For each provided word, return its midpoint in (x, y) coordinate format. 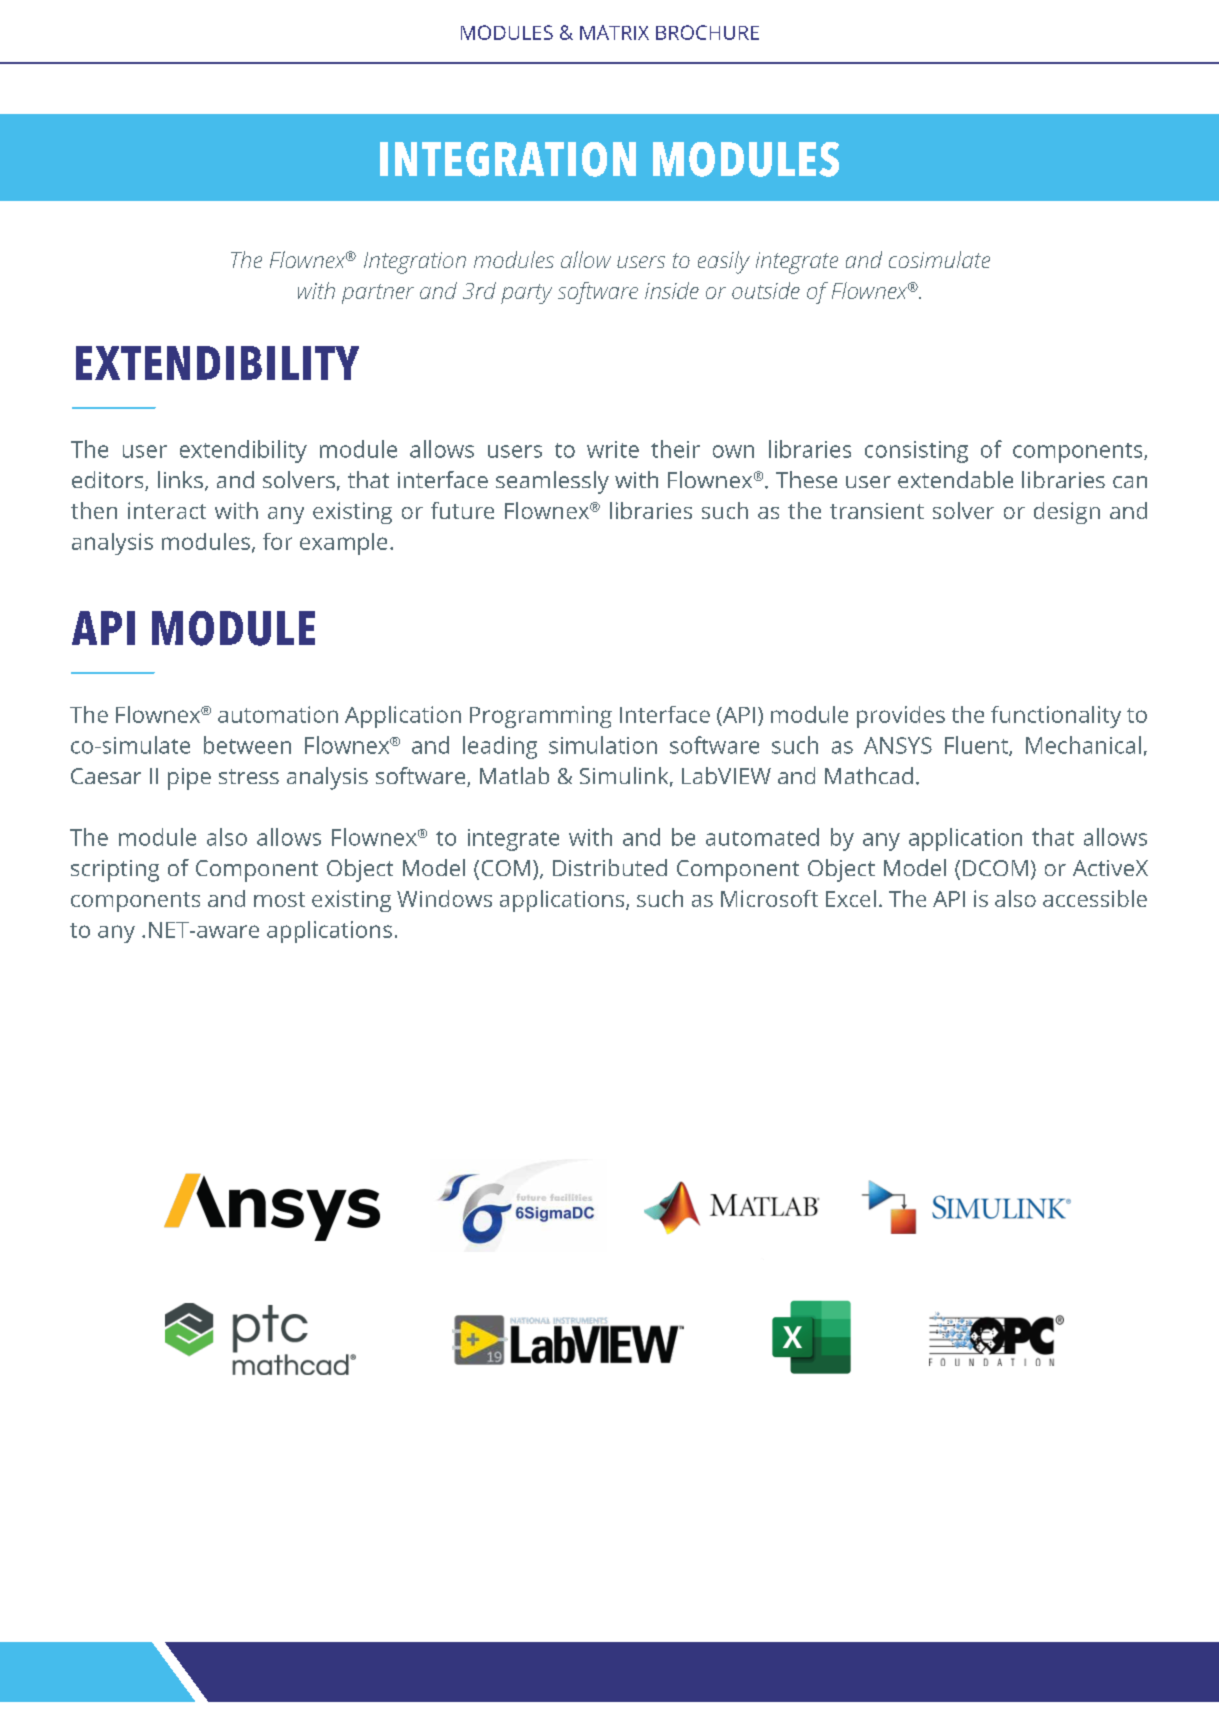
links (180, 479)
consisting (916, 452)
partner (378, 294)
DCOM (995, 868)
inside (672, 290)
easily (724, 262)
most (279, 899)
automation (278, 714)
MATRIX (614, 32)
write (613, 449)
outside (766, 290)
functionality (1056, 717)
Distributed (610, 867)
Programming (541, 717)
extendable (955, 479)
